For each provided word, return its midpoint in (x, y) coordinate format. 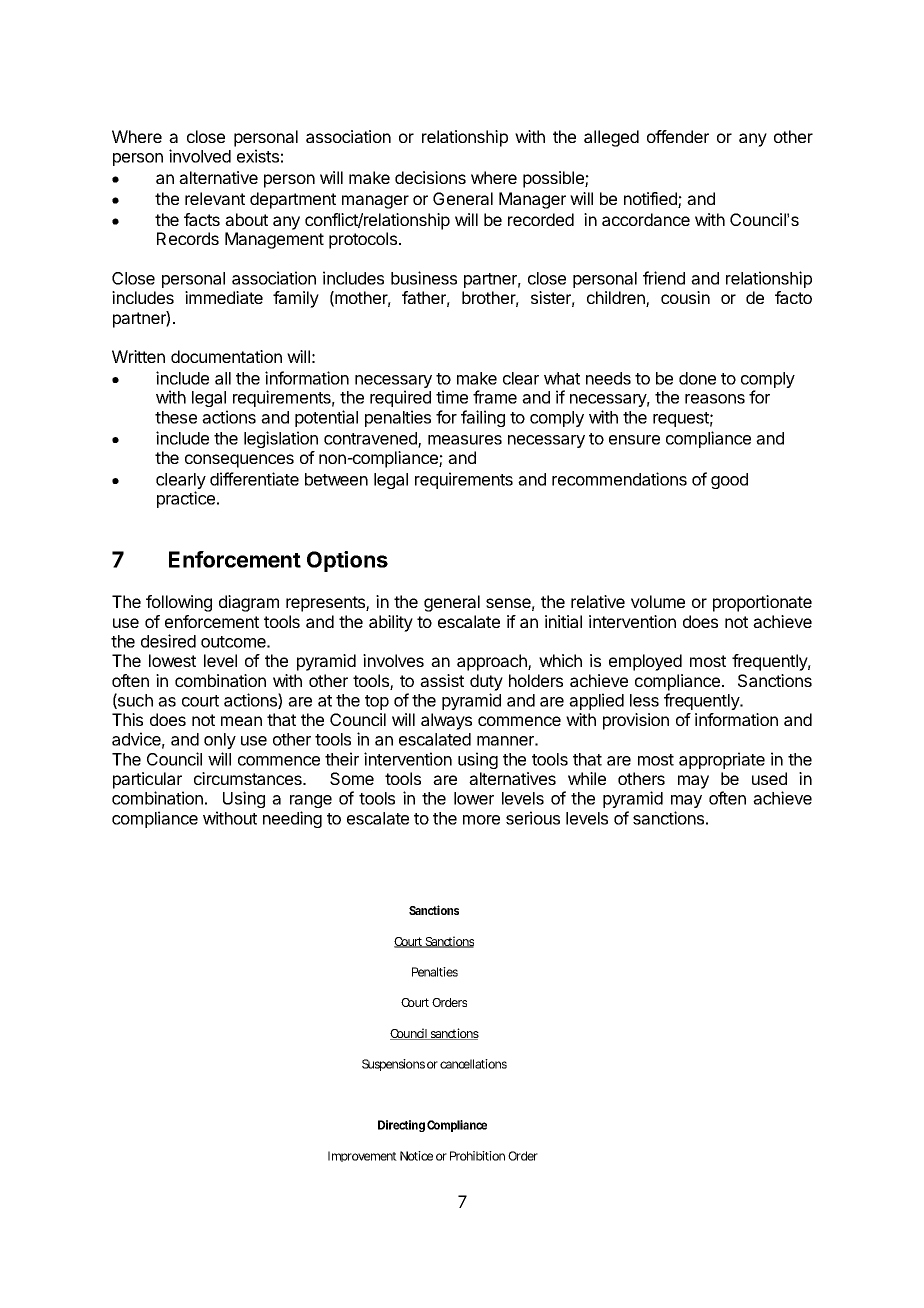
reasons (715, 399)
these (176, 417)
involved (200, 156)
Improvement (362, 1156)
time (452, 397)
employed (645, 662)
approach (493, 662)
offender (678, 136)
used (769, 778)
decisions (430, 177)
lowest (172, 660)
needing (292, 819)
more (481, 820)
